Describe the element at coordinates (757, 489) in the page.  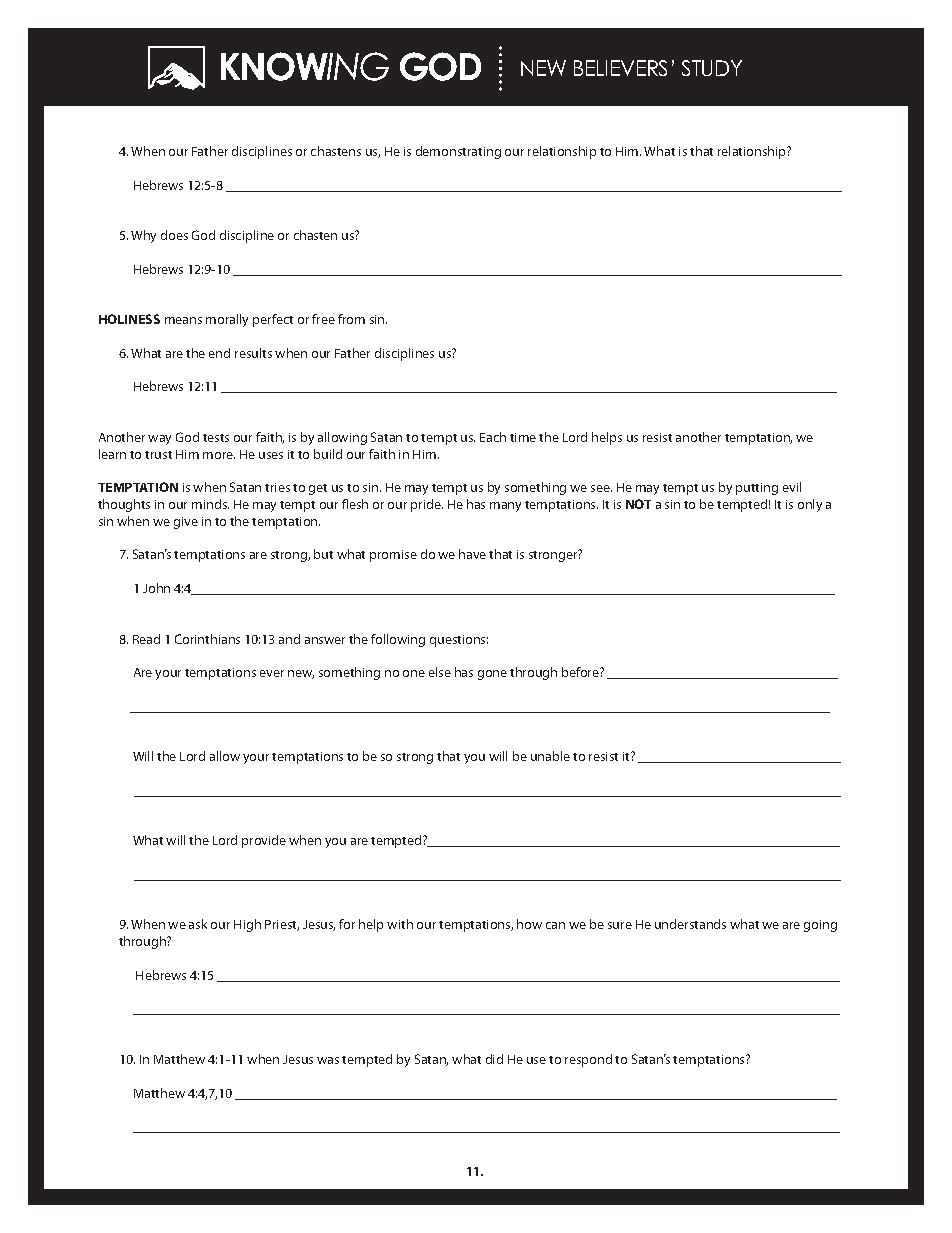
I see `putting` at that location.
